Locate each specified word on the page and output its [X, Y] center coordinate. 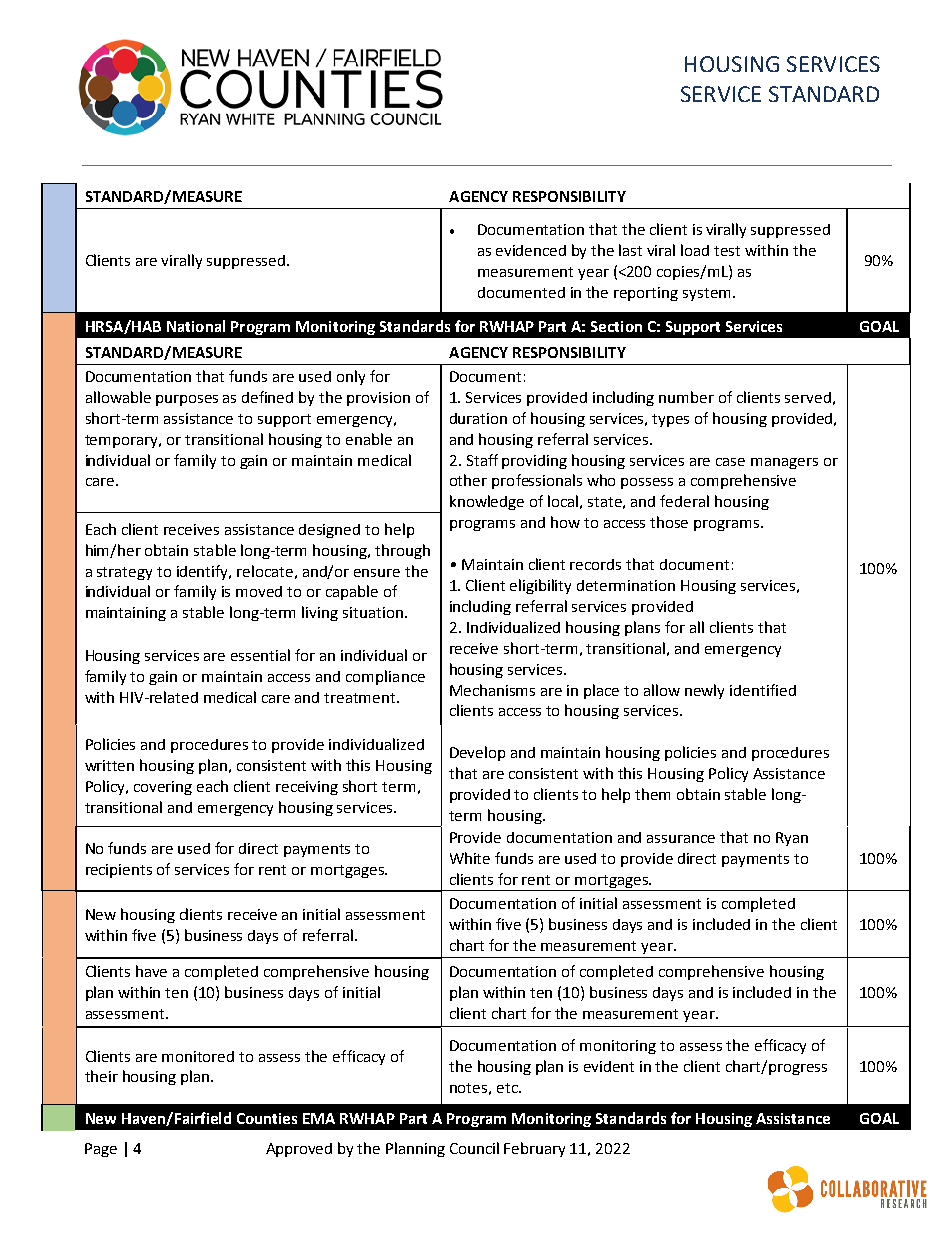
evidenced [531, 250]
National [196, 326]
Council [474, 1148]
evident [609, 1066]
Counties [267, 1118]
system [706, 294]
